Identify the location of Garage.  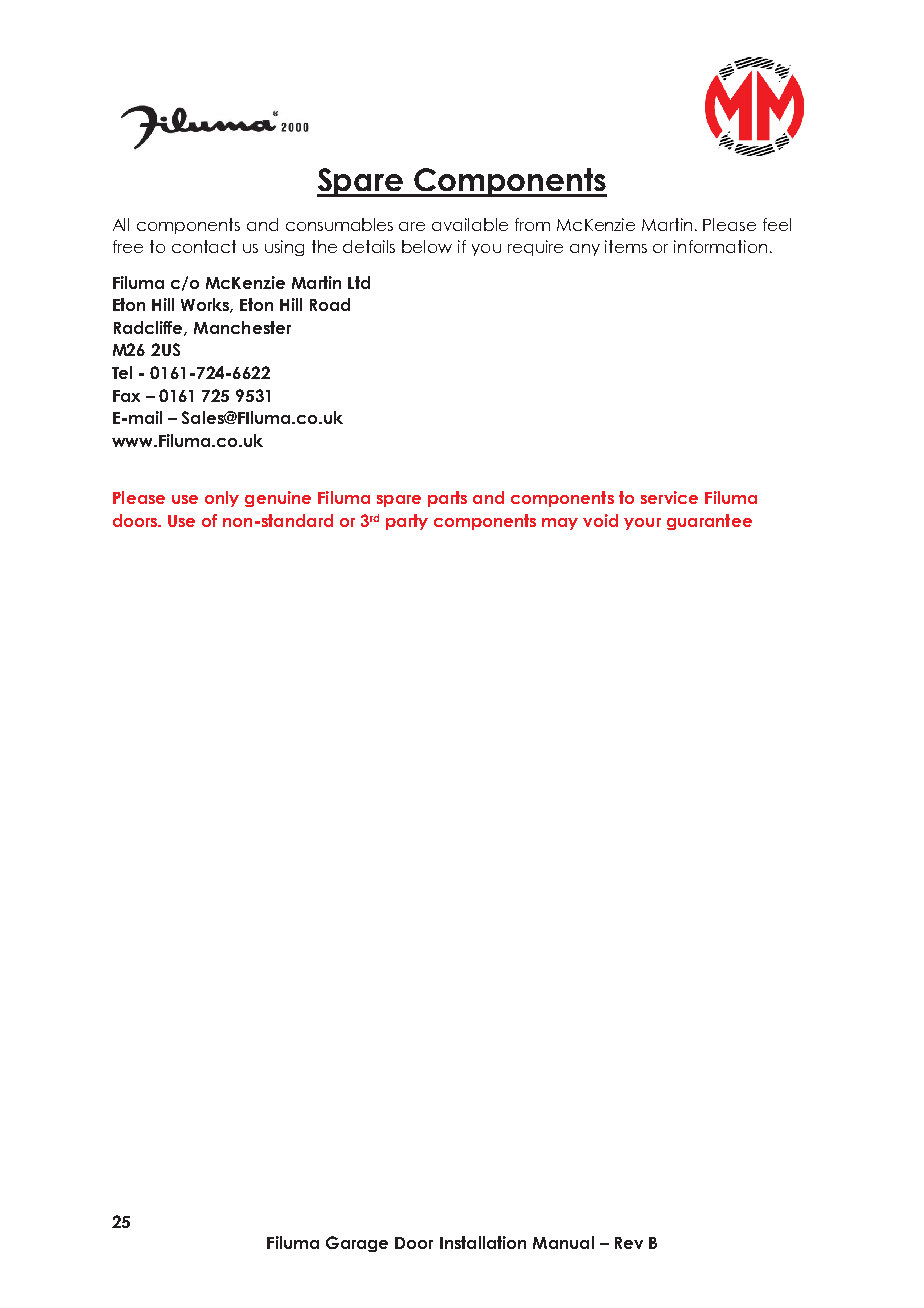
(357, 1244).
